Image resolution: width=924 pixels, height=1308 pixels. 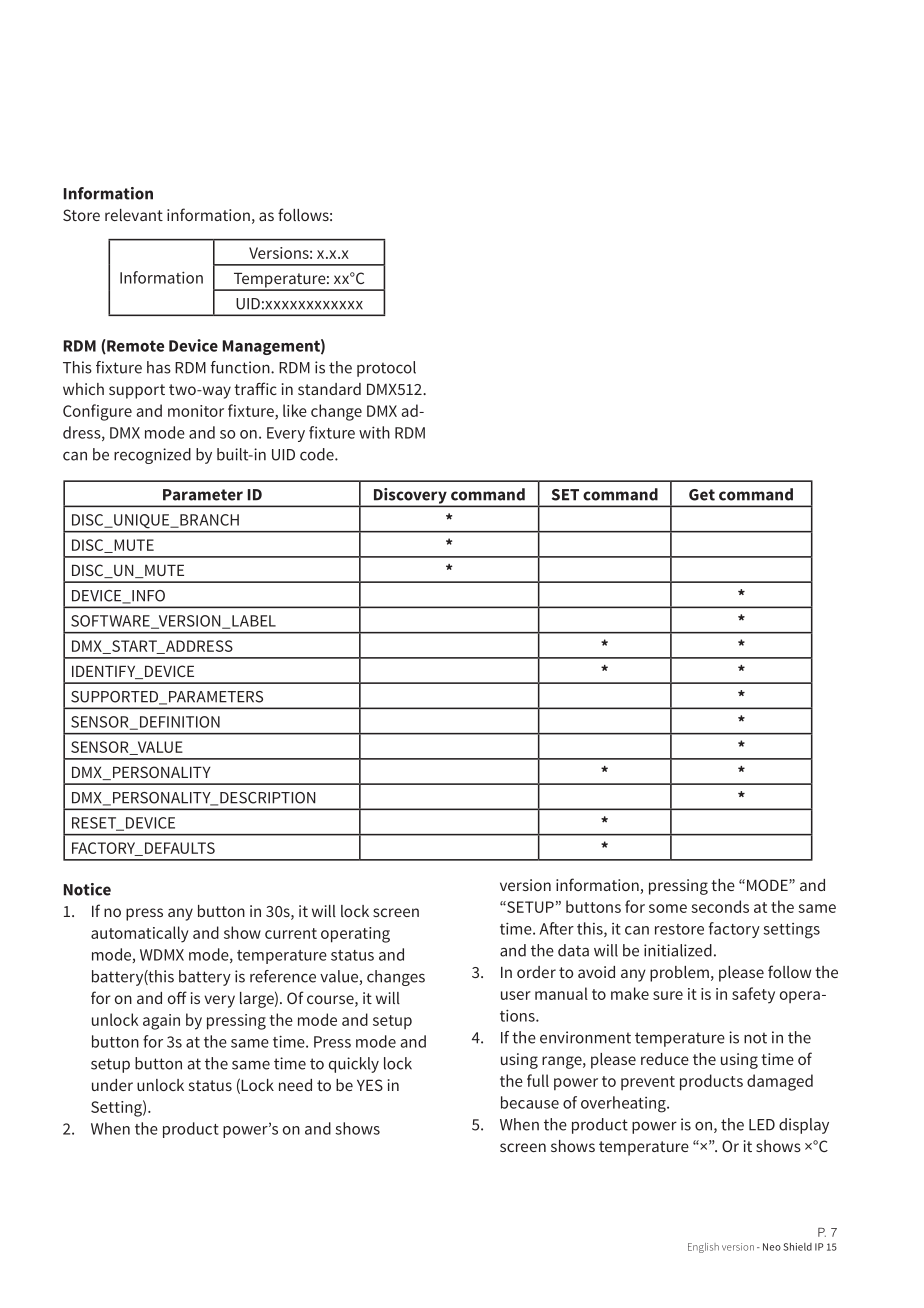 I want to click on seconds, so click(x=720, y=906).
